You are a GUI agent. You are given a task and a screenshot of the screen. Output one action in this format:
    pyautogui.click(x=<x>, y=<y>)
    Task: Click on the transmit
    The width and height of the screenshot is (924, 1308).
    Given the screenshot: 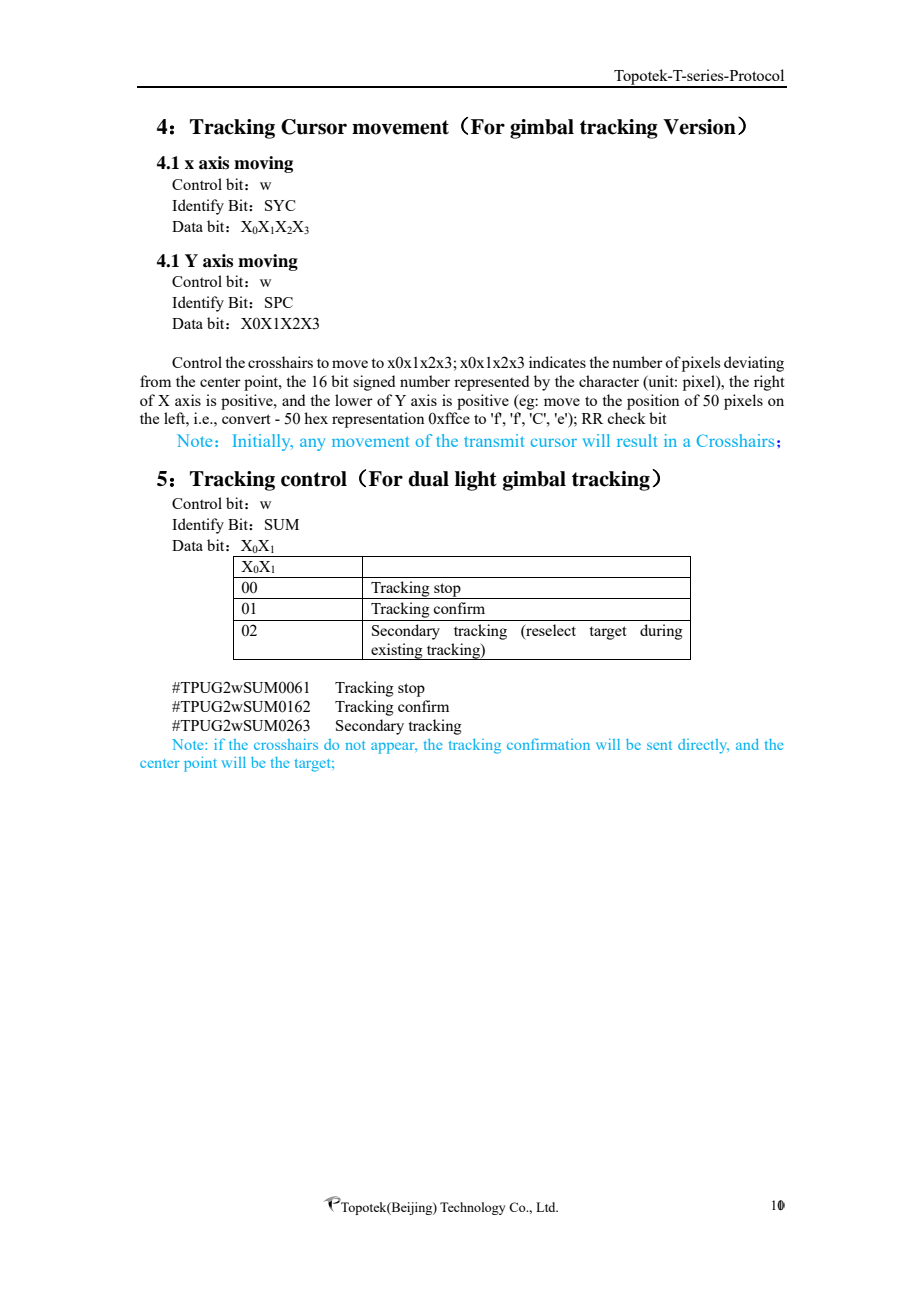 What is the action you would take?
    pyautogui.click(x=494, y=440)
